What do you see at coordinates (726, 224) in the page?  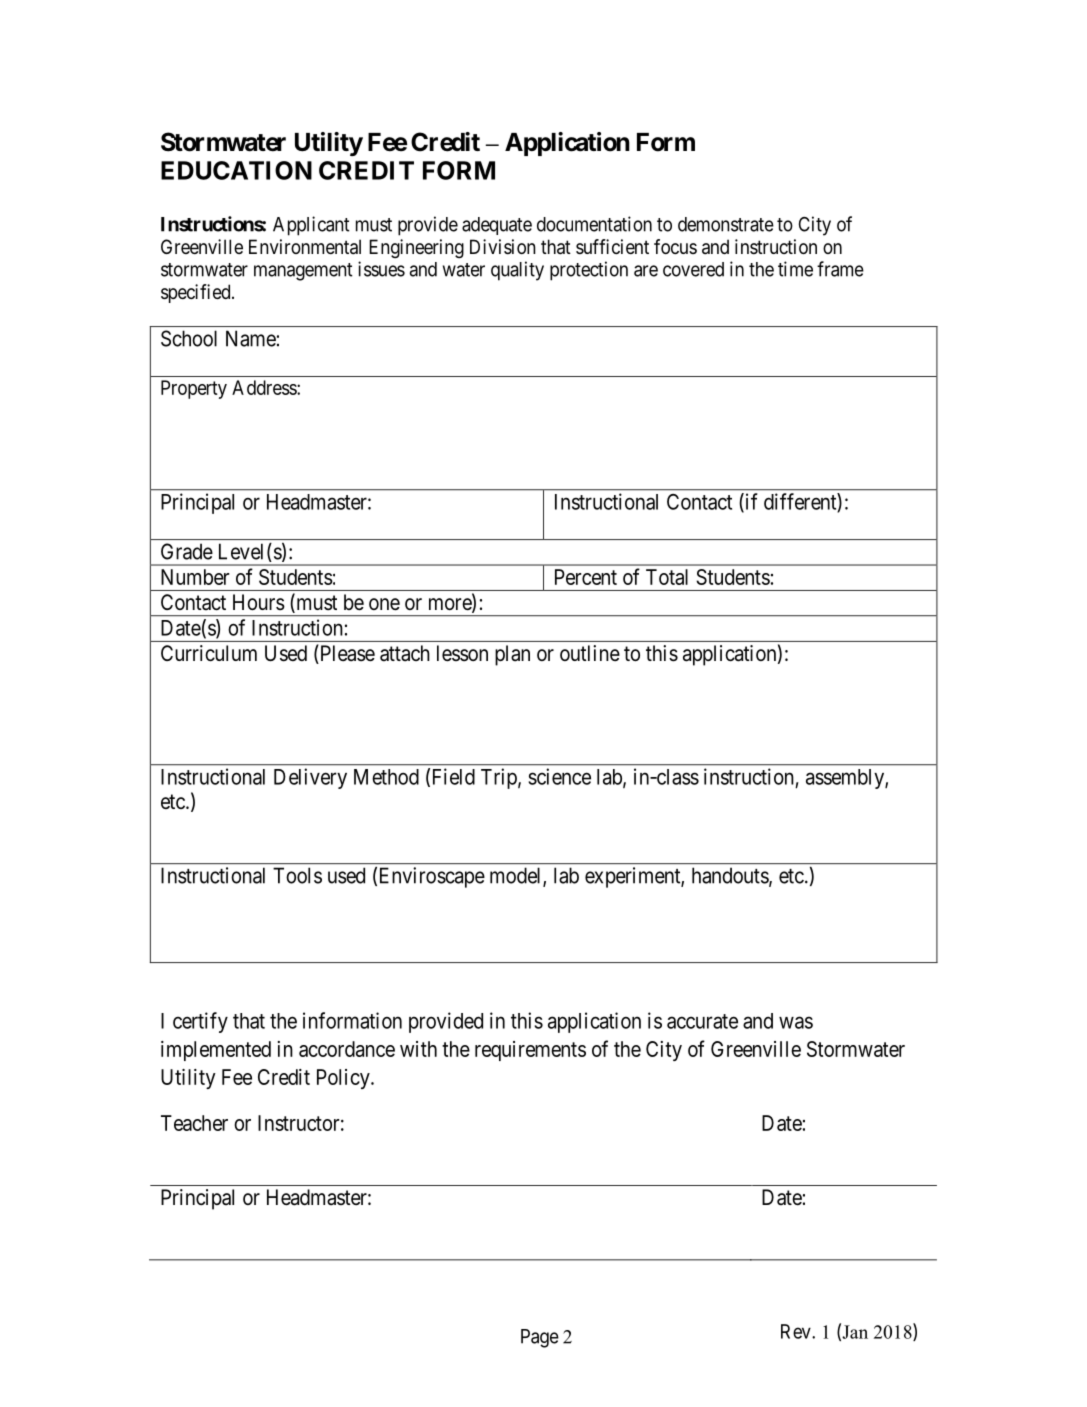 I see `demonstrate` at bounding box center [726, 224].
